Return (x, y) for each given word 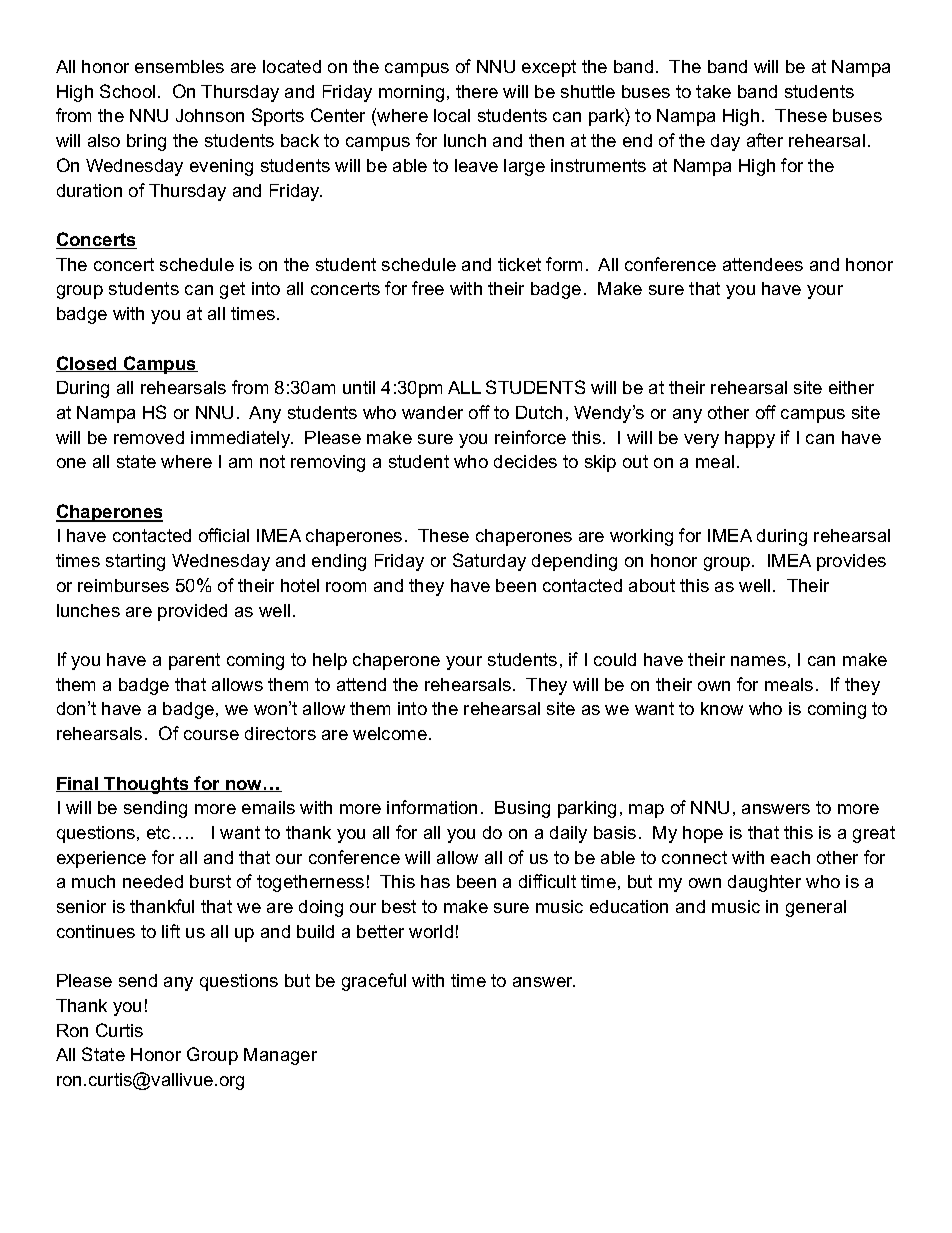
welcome (390, 733)
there (477, 91)
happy (750, 439)
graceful (374, 982)
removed (149, 437)
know (722, 708)
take (713, 91)
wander (432, 412)
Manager (280, 1056)
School (127, 91)
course (211, 735)
